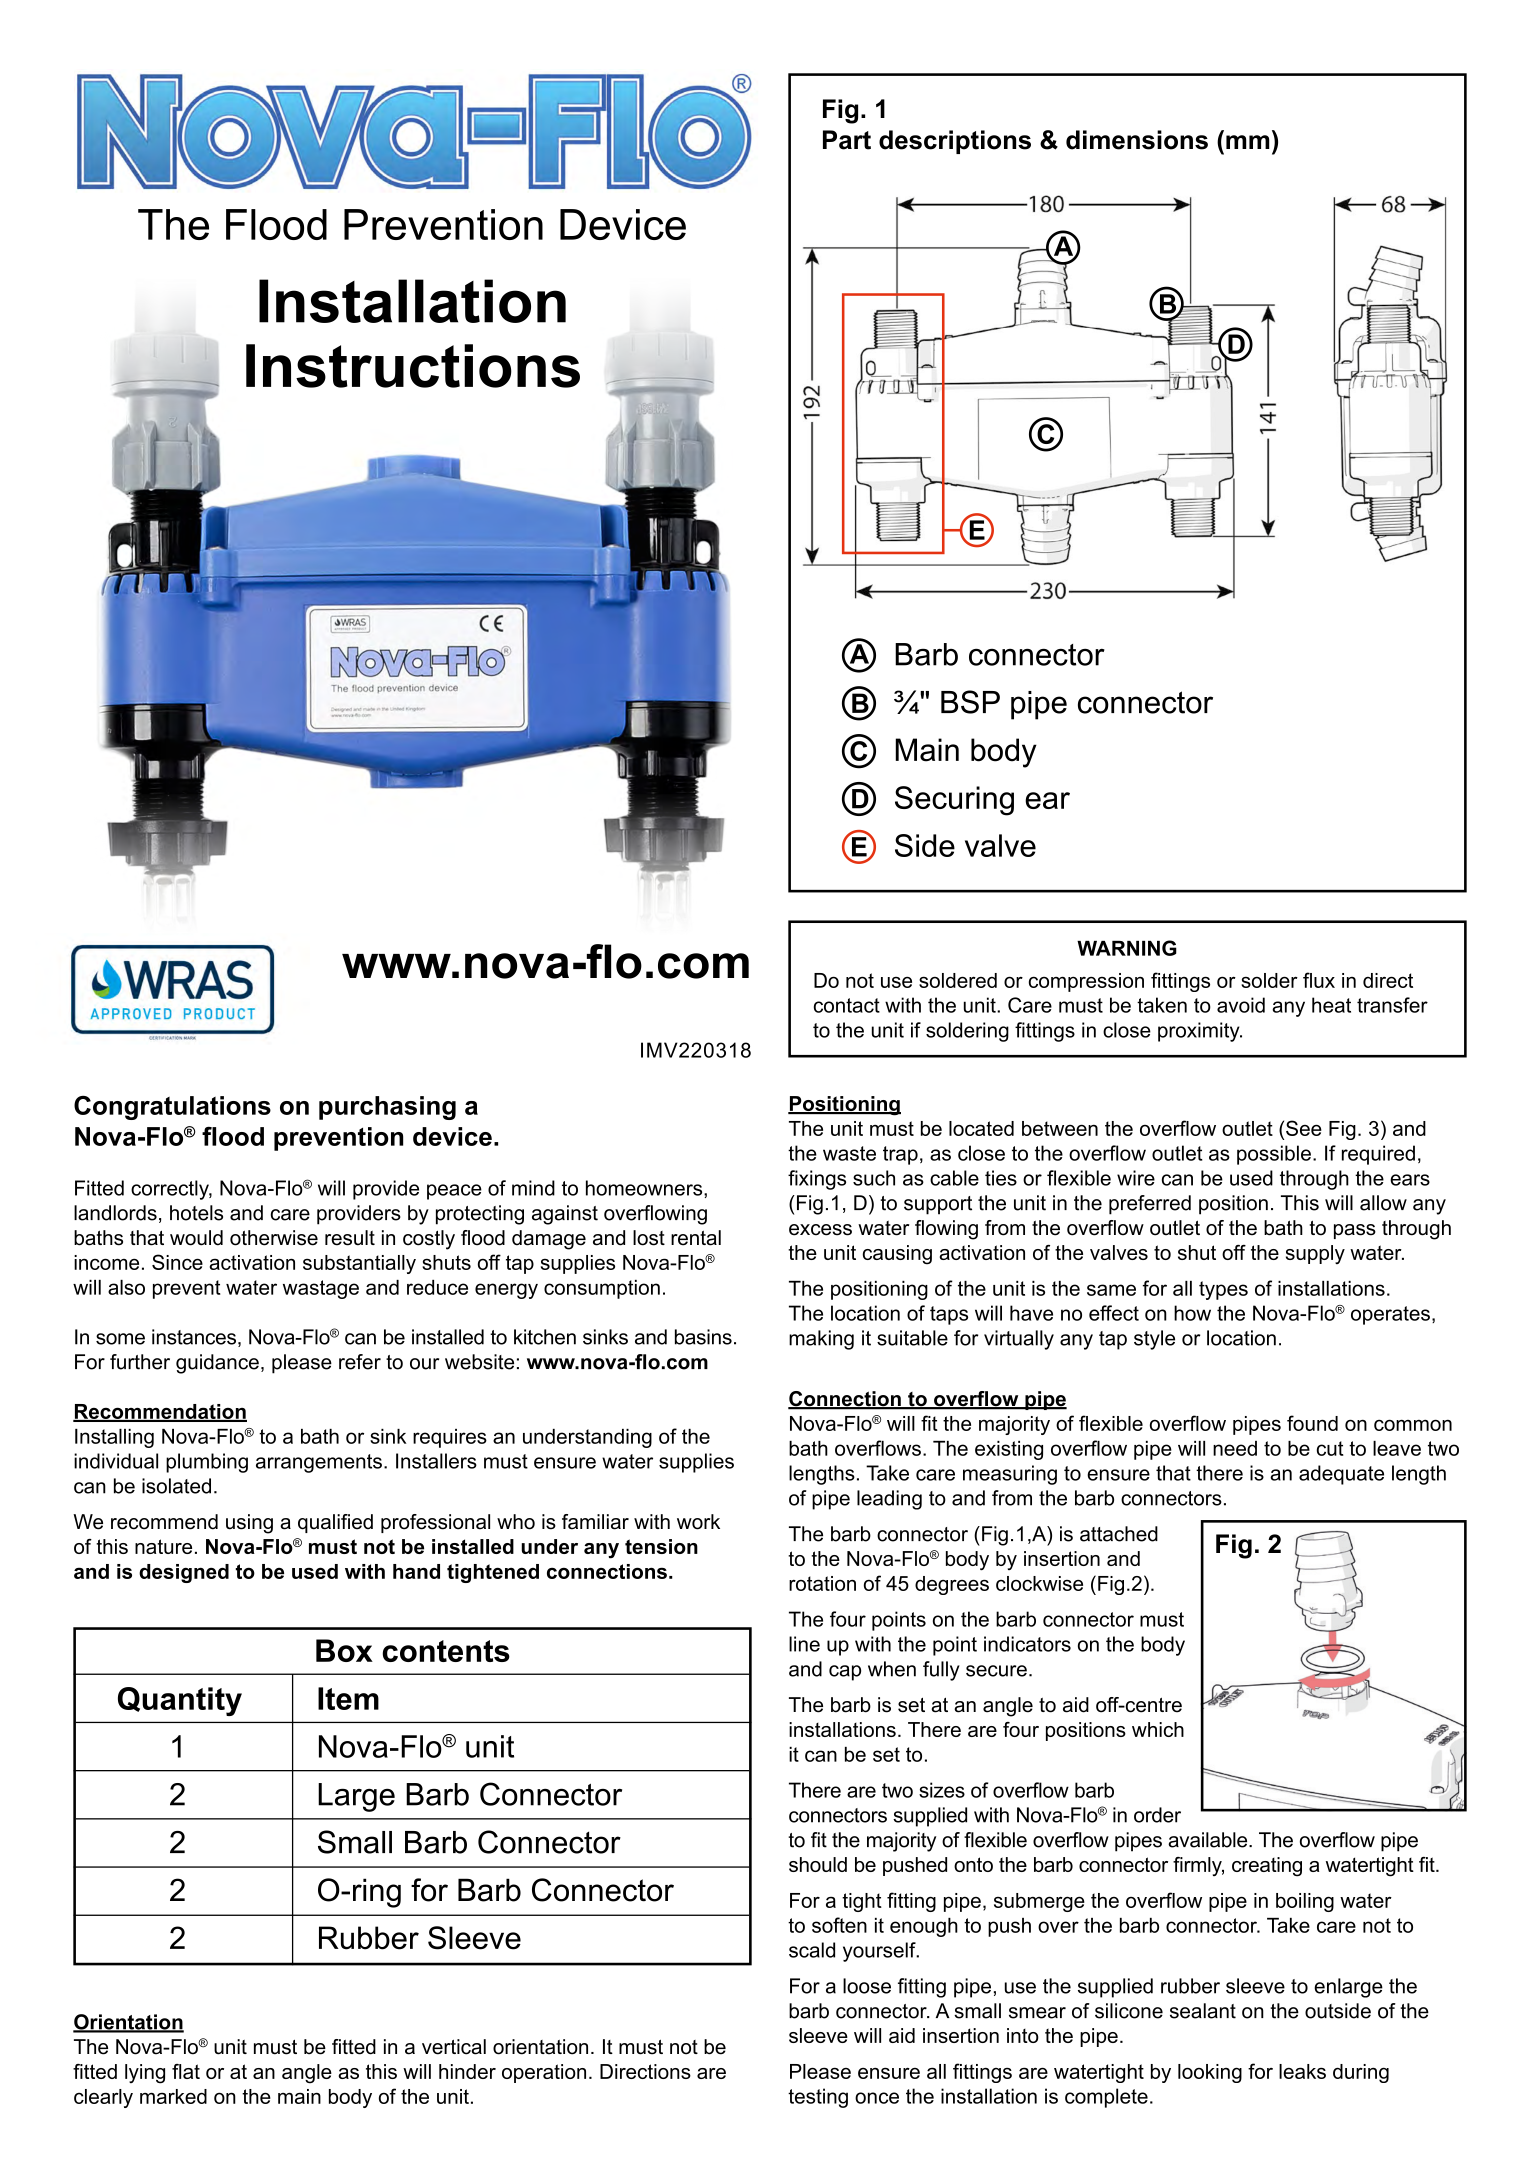 The image size is (1540, 2177). Describe the element at coordinates (413, 366) in the document. I see `Instructions` at that location.
